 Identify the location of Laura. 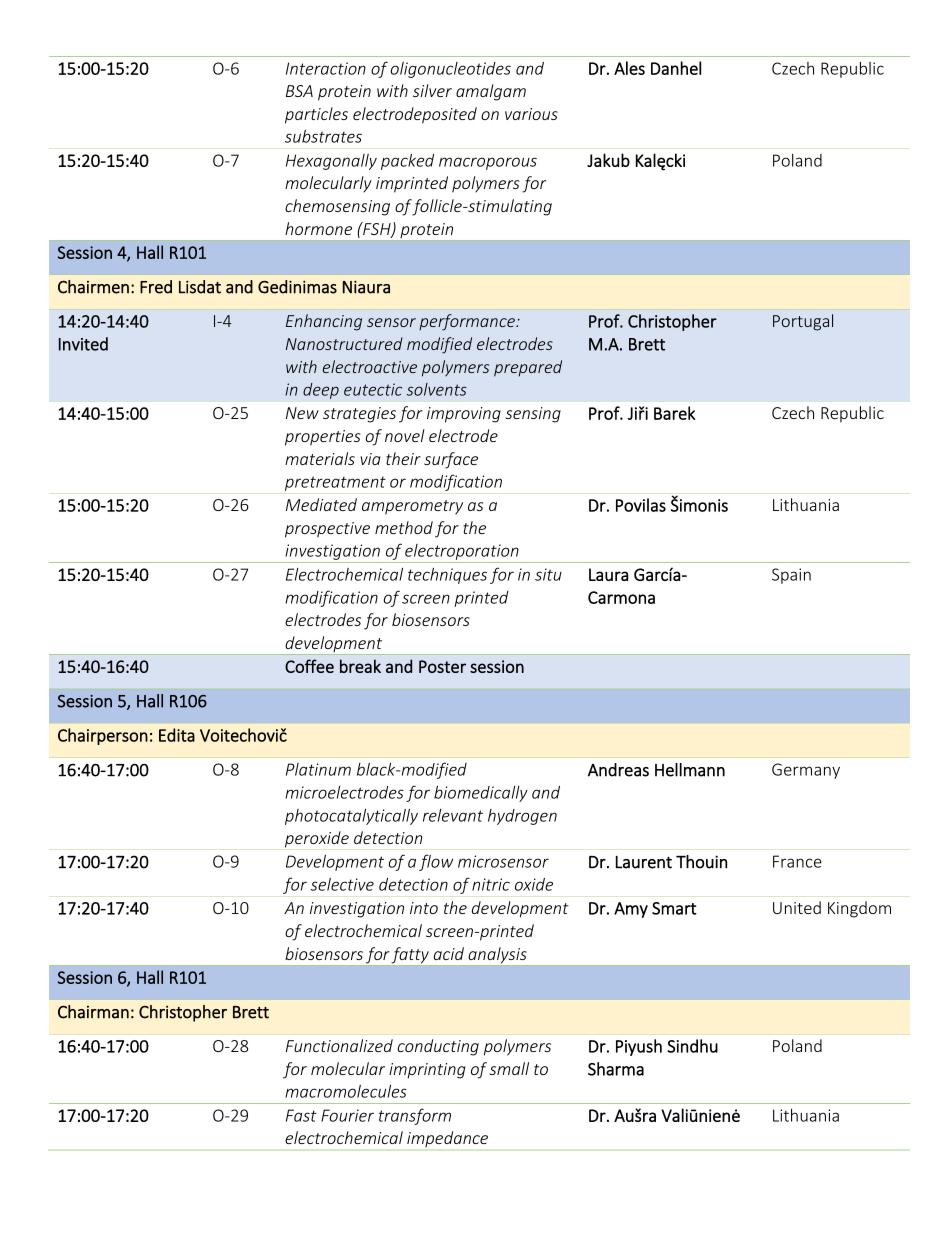
(608, 574).
